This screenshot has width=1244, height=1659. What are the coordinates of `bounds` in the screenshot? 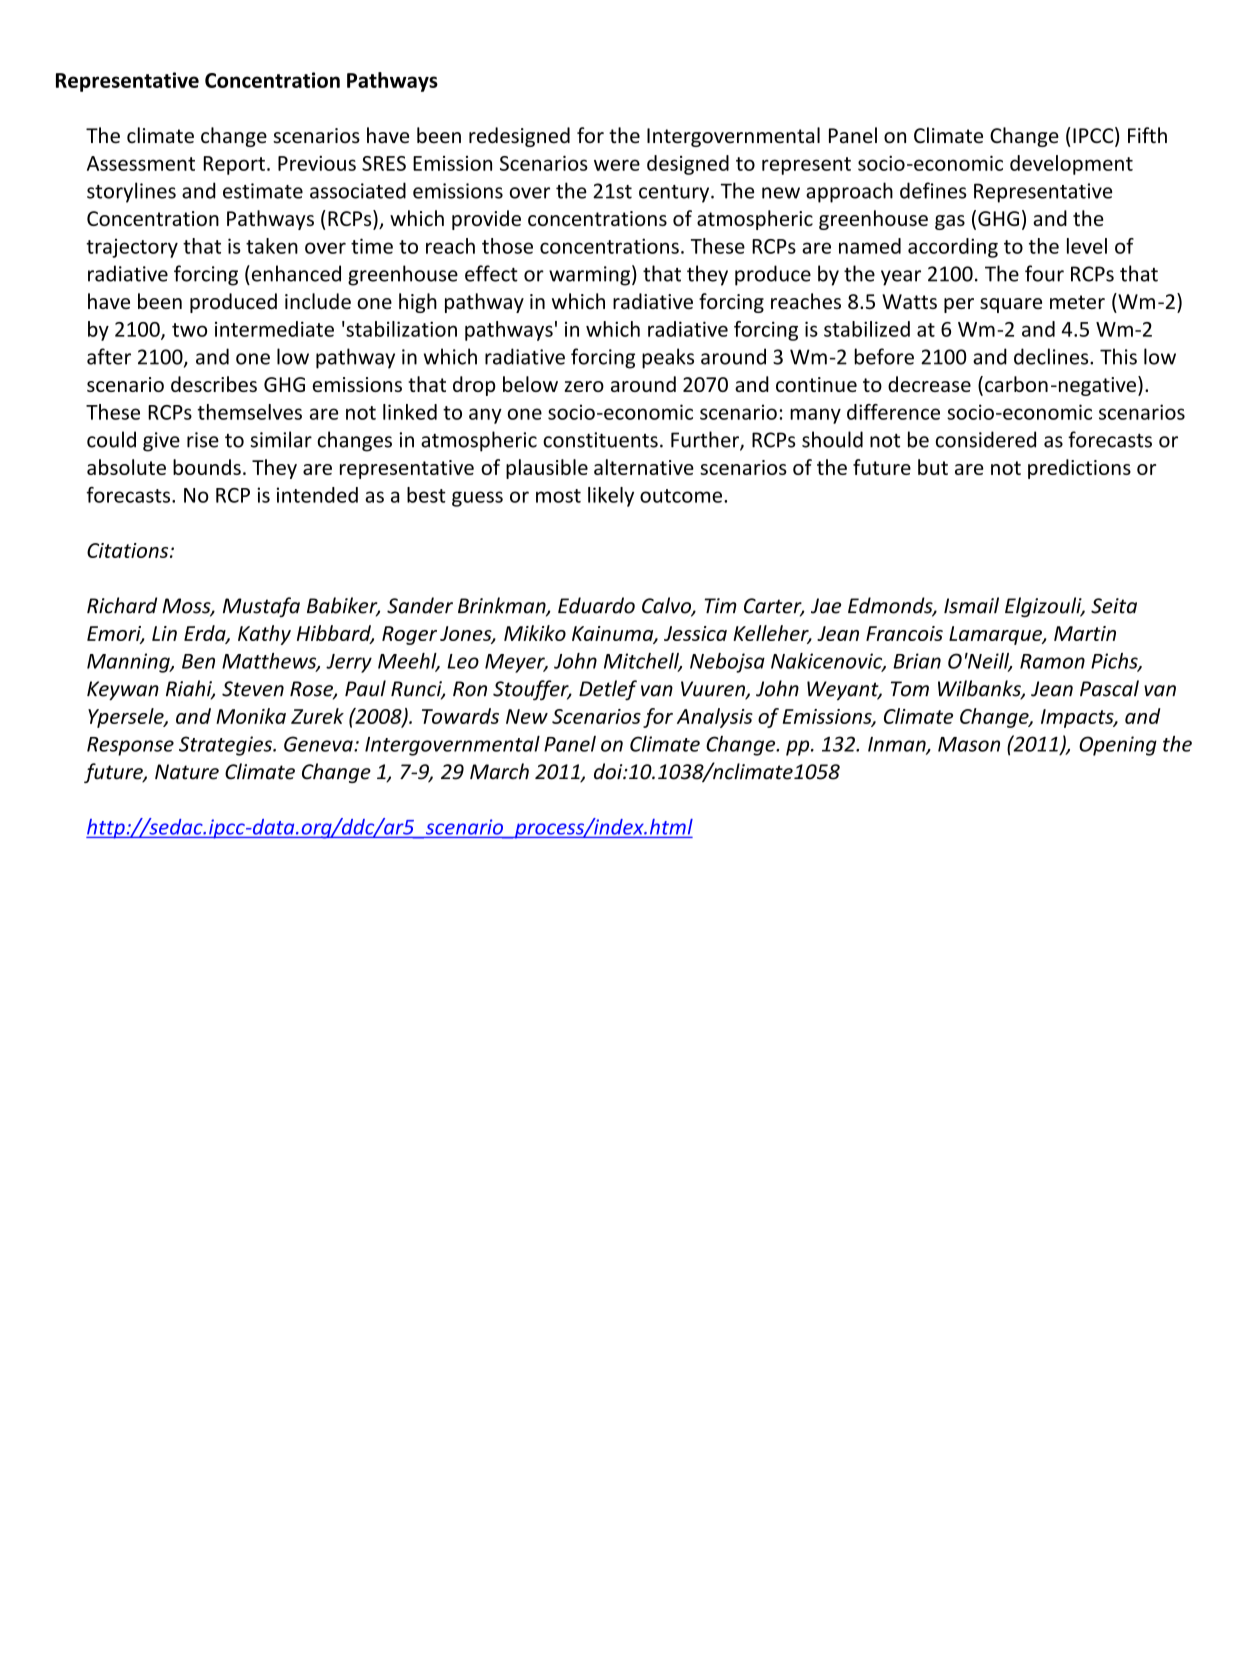 It's located at (207, 467).
